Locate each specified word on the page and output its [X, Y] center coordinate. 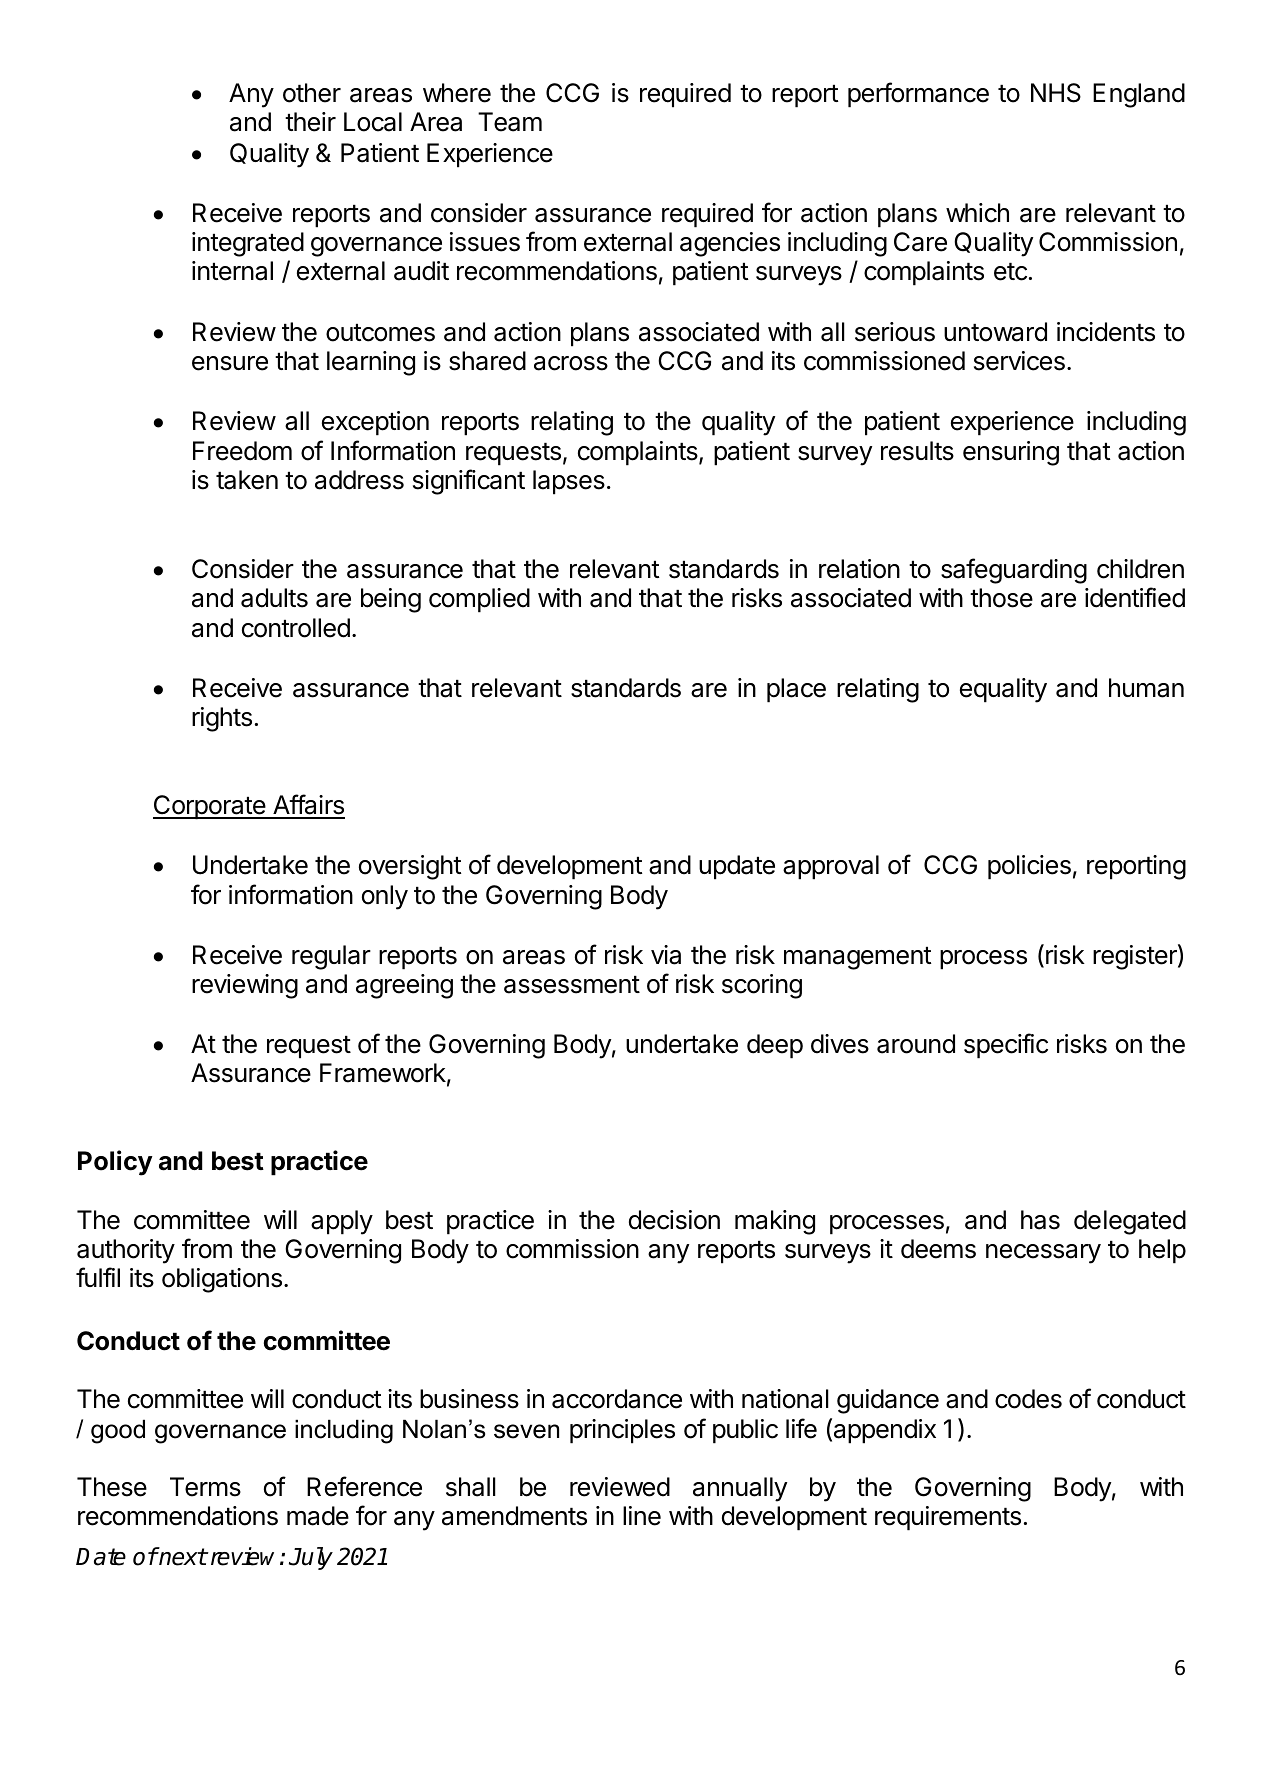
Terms [205, 1487]
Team [510, 122]
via [666, 955]
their [310, 122]
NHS [1056, 93]
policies [1029, 867]
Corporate [210, 807]
